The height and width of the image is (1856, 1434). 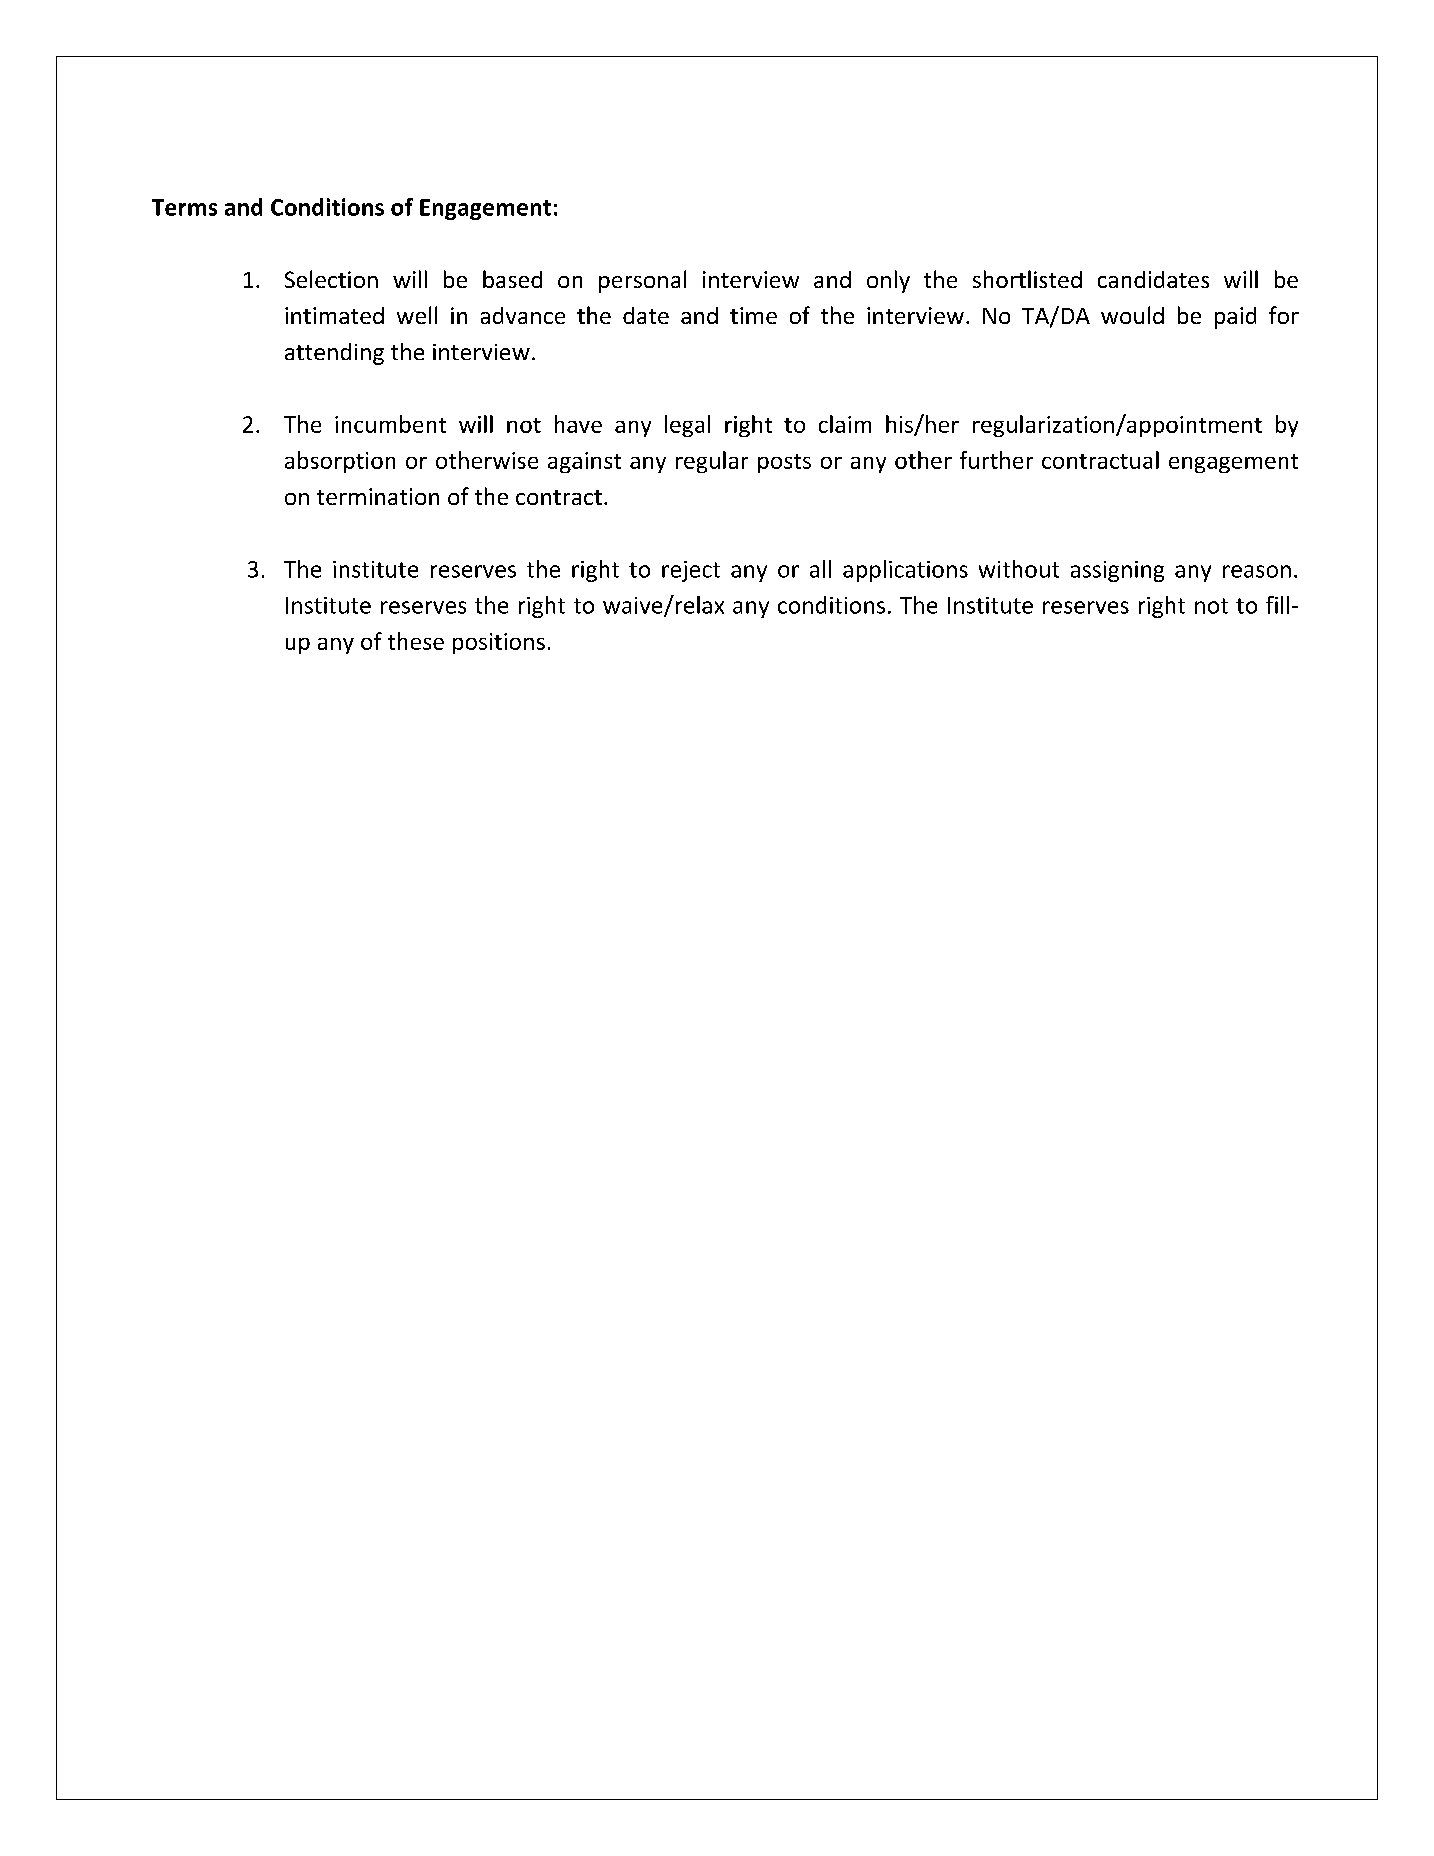 What do you see at coordinates (499, 643) in the image?
I see `positions` at bounding box center [499, 643].
